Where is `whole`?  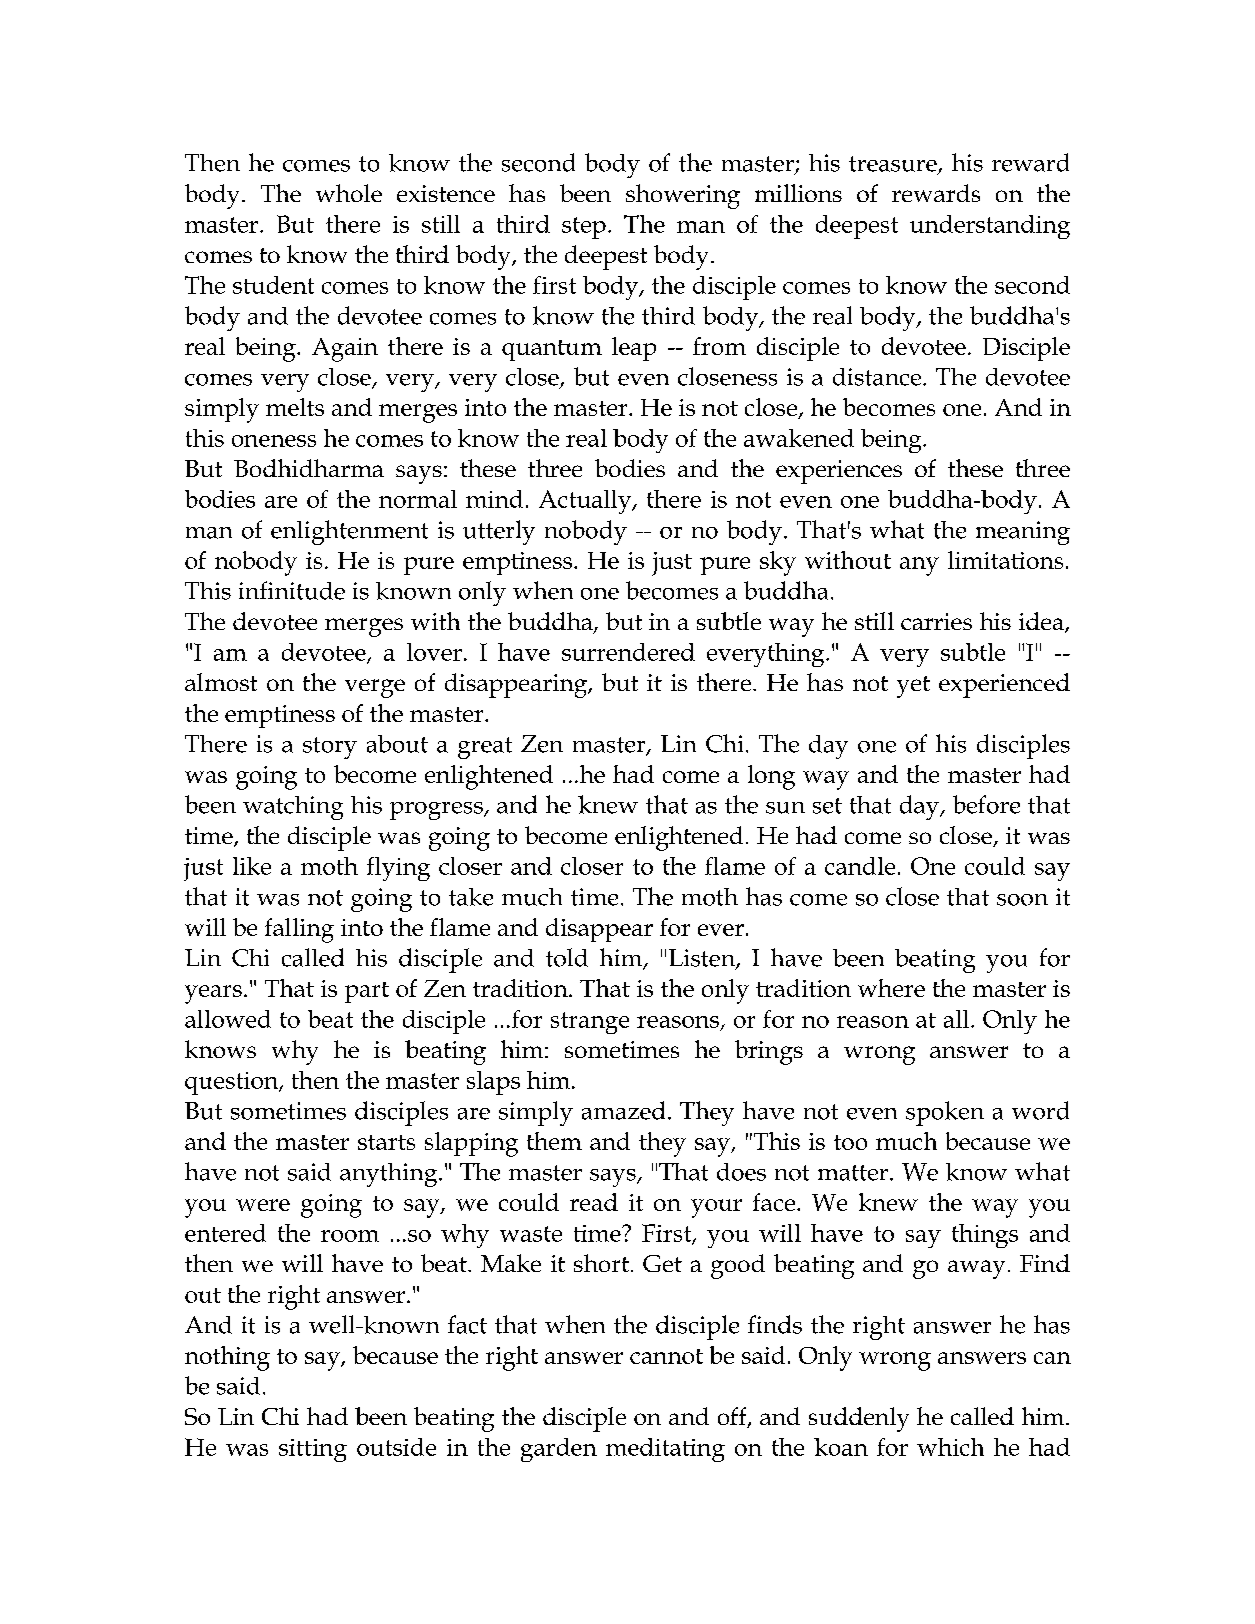
whole is located at coordinates (349, 193).
